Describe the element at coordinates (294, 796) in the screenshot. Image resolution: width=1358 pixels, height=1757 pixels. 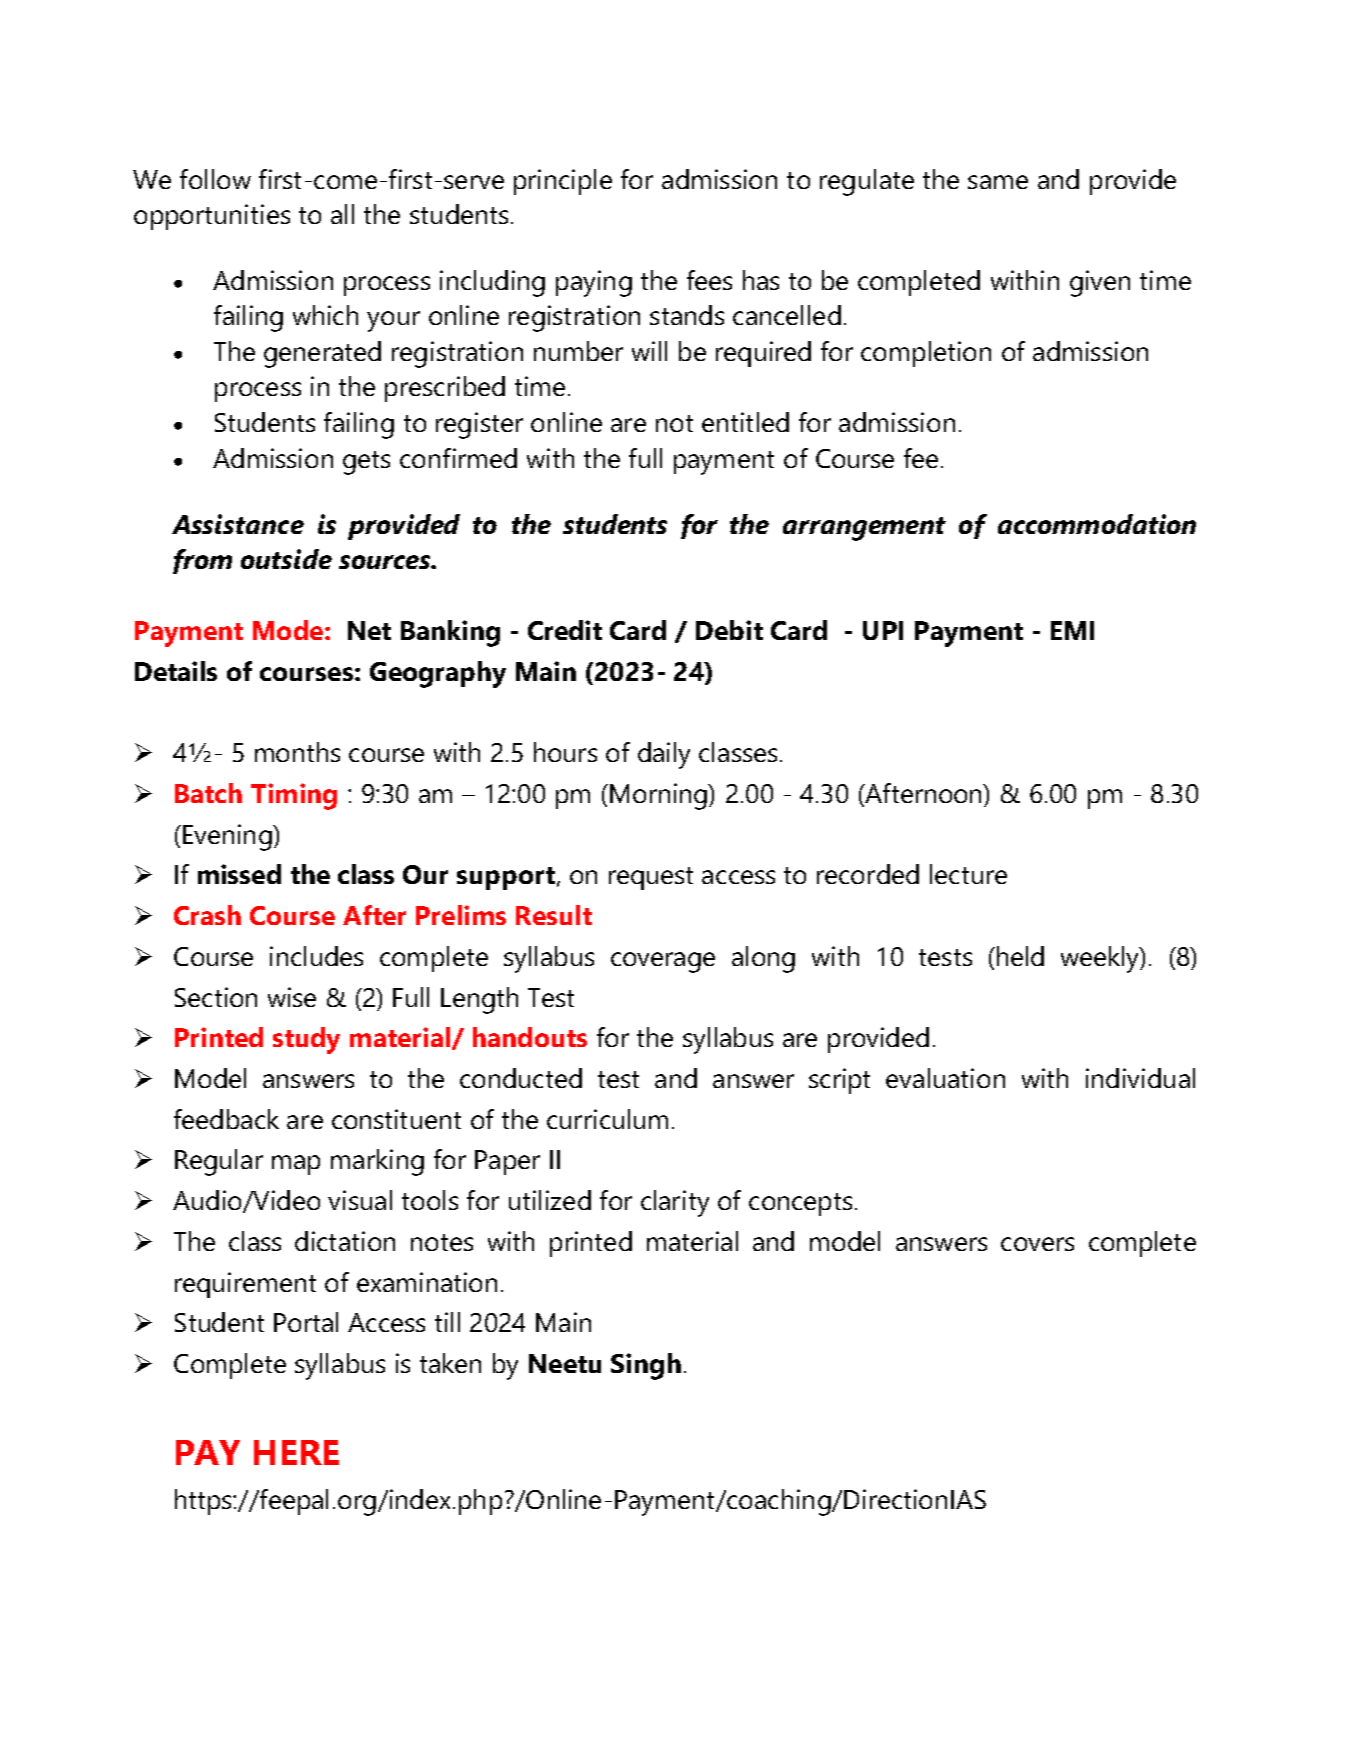
I see `Timing` at that location.
